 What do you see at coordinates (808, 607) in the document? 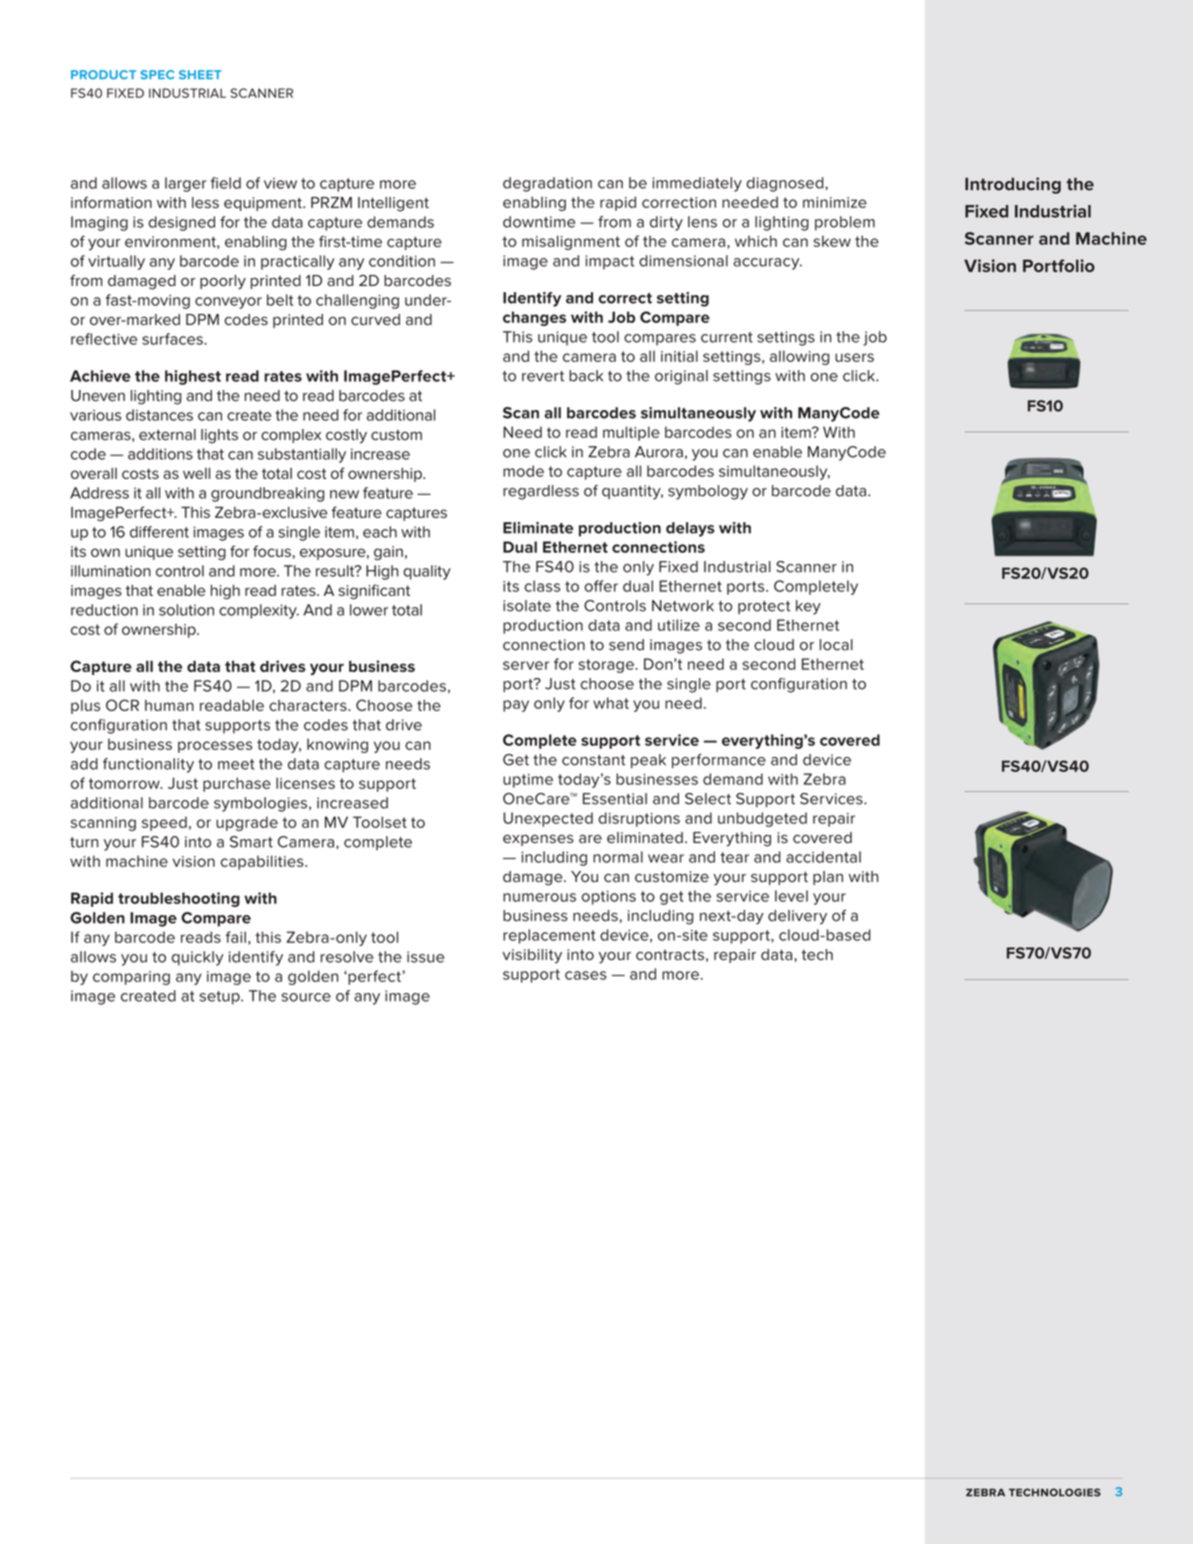
I see `key` at bounding box center [808, 607].
